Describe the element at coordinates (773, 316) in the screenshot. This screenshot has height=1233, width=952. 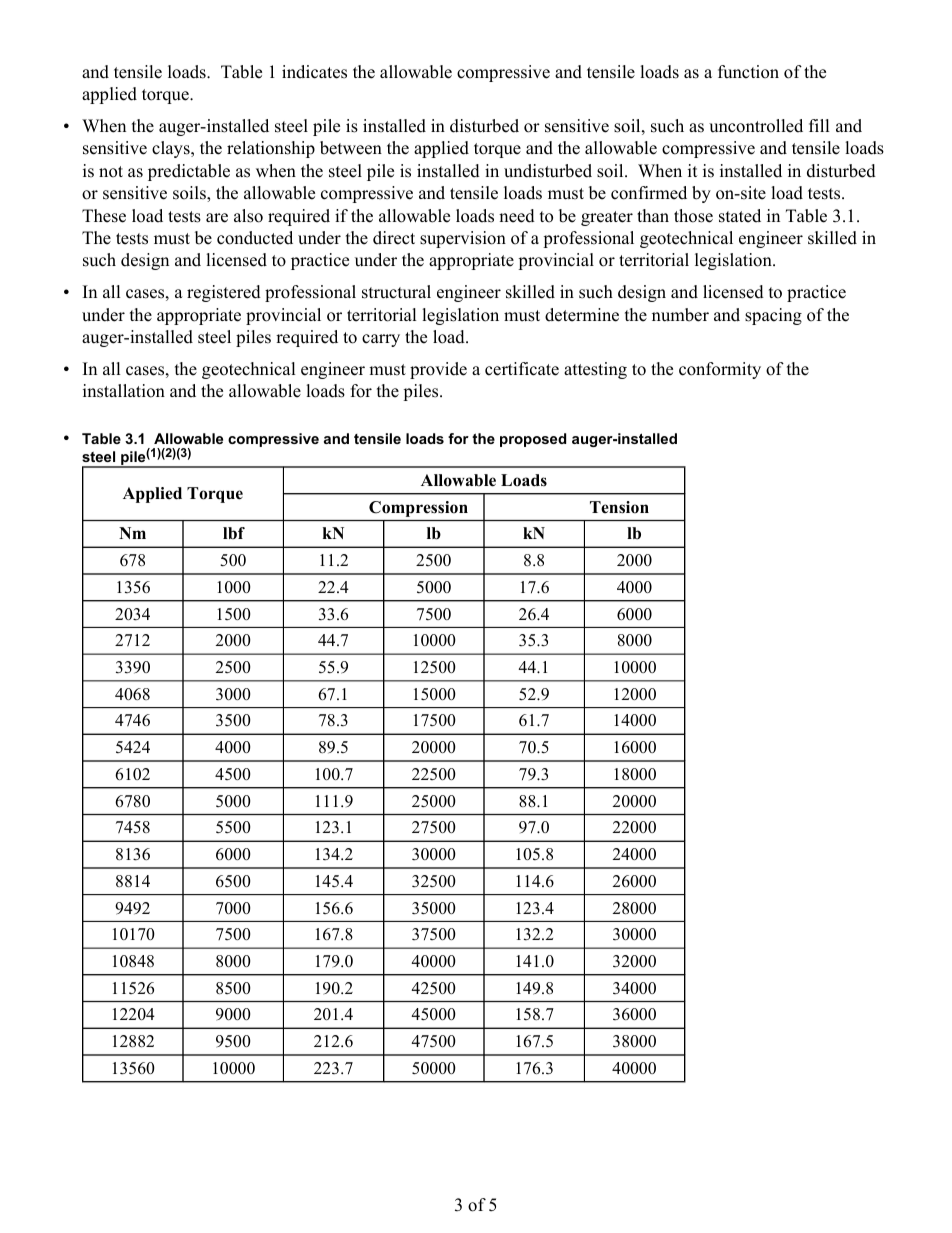
I see `spacing` at that location.
